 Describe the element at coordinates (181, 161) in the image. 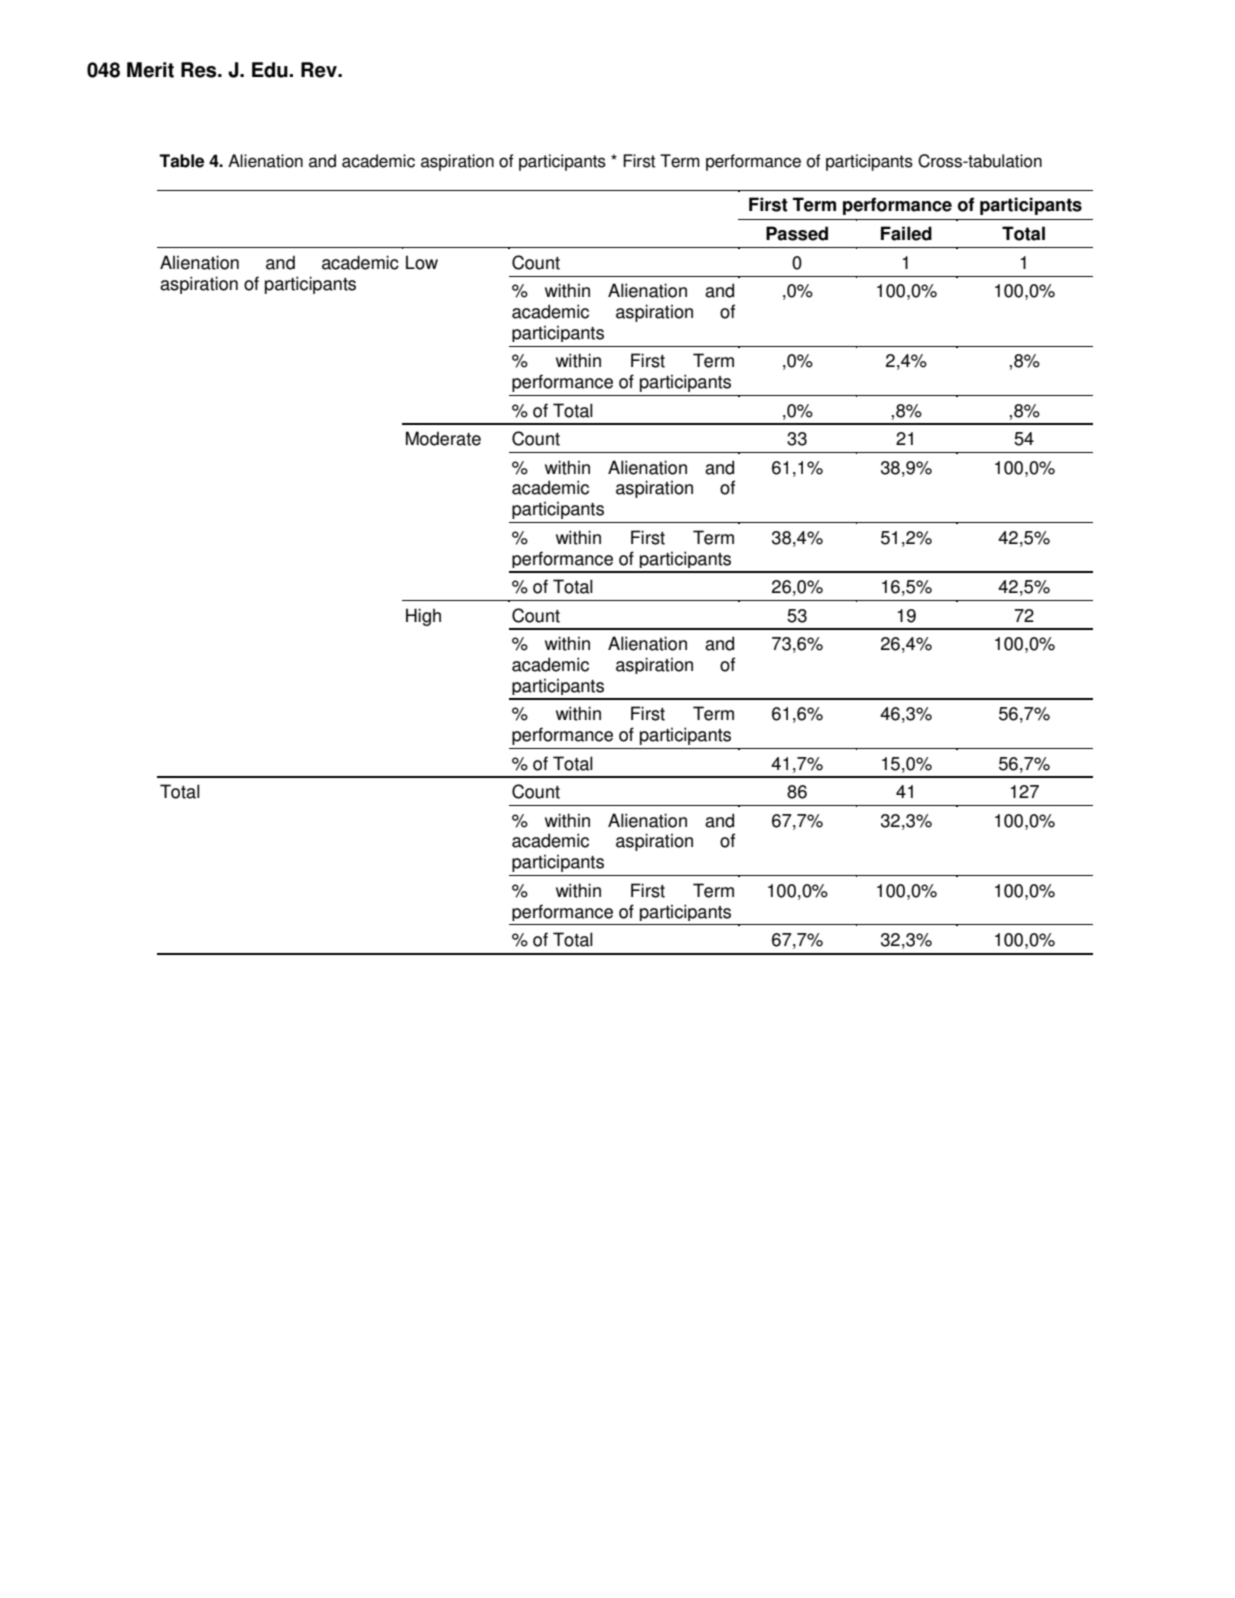

I see `Table` at that location.
